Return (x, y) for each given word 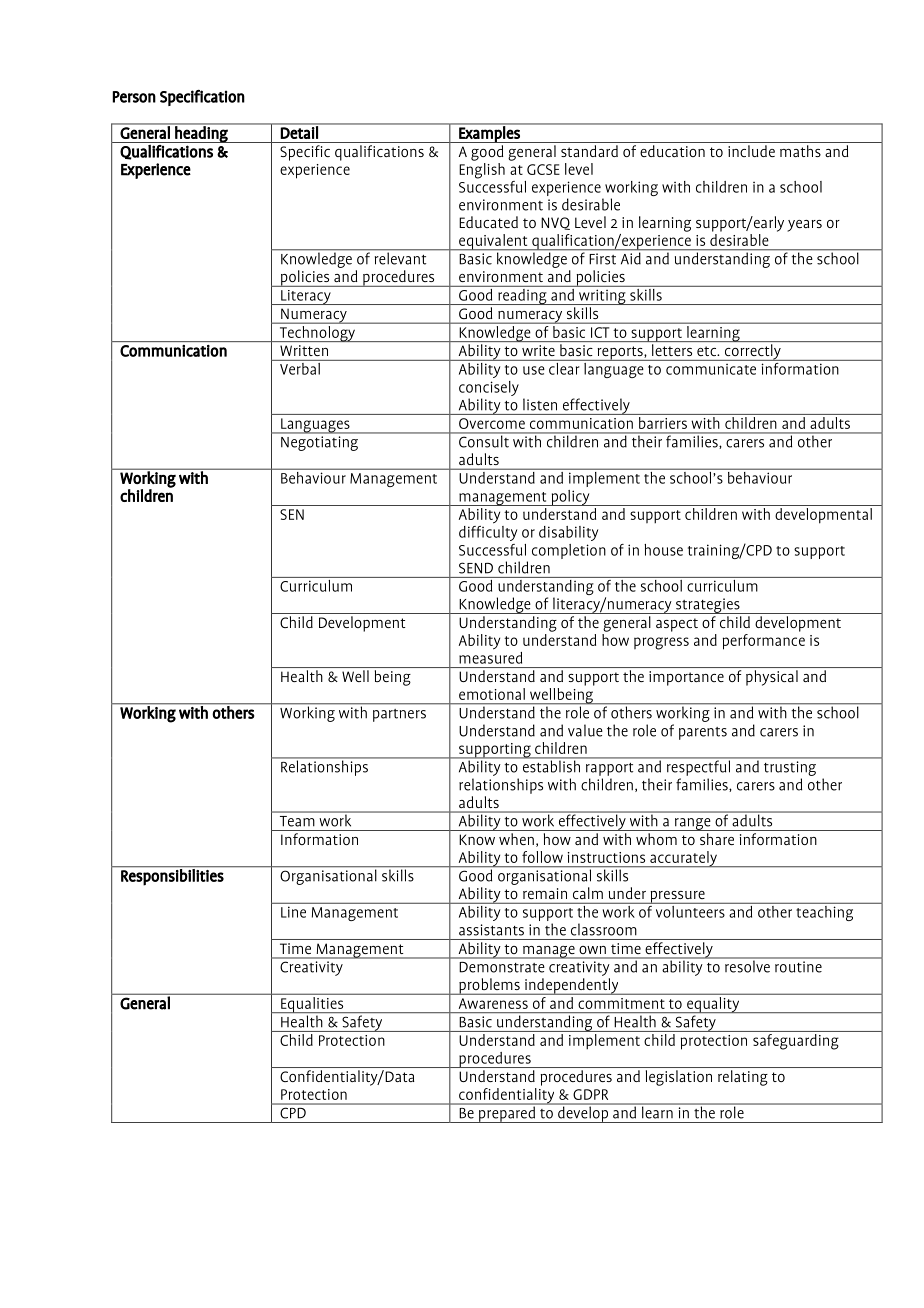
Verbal (300, 367)
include (751, 151)
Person (134, 97)
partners (399, 715)
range (692, 824)
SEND (476, 568)
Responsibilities (172, 876)
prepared (507, 1113)
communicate (711, 369)
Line (293, 912)
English (482, 171)
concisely (489, 390)
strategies (708, 606)
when (516, 839)
